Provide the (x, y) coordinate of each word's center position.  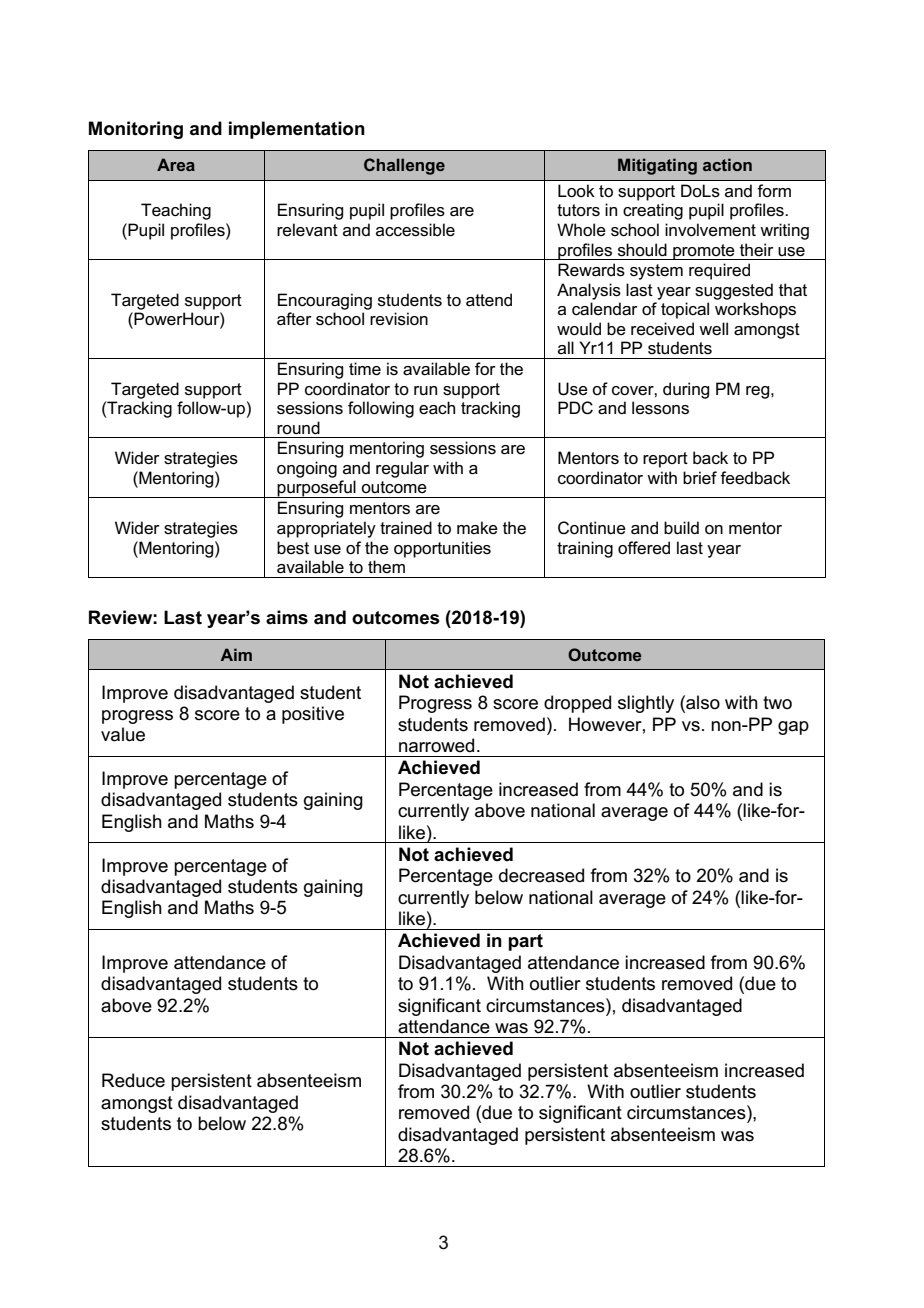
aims (287, 617)
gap (793, 728)
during (686, 390)
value (123, 734)
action (727, 164)
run (425, 390)
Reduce (133, 1080)
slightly (646, 704)
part (525, 942)
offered (644, 548)
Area (176, 164)
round (298, 427)
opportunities (442, 549)
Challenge (404, 166)
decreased (541, 875)
